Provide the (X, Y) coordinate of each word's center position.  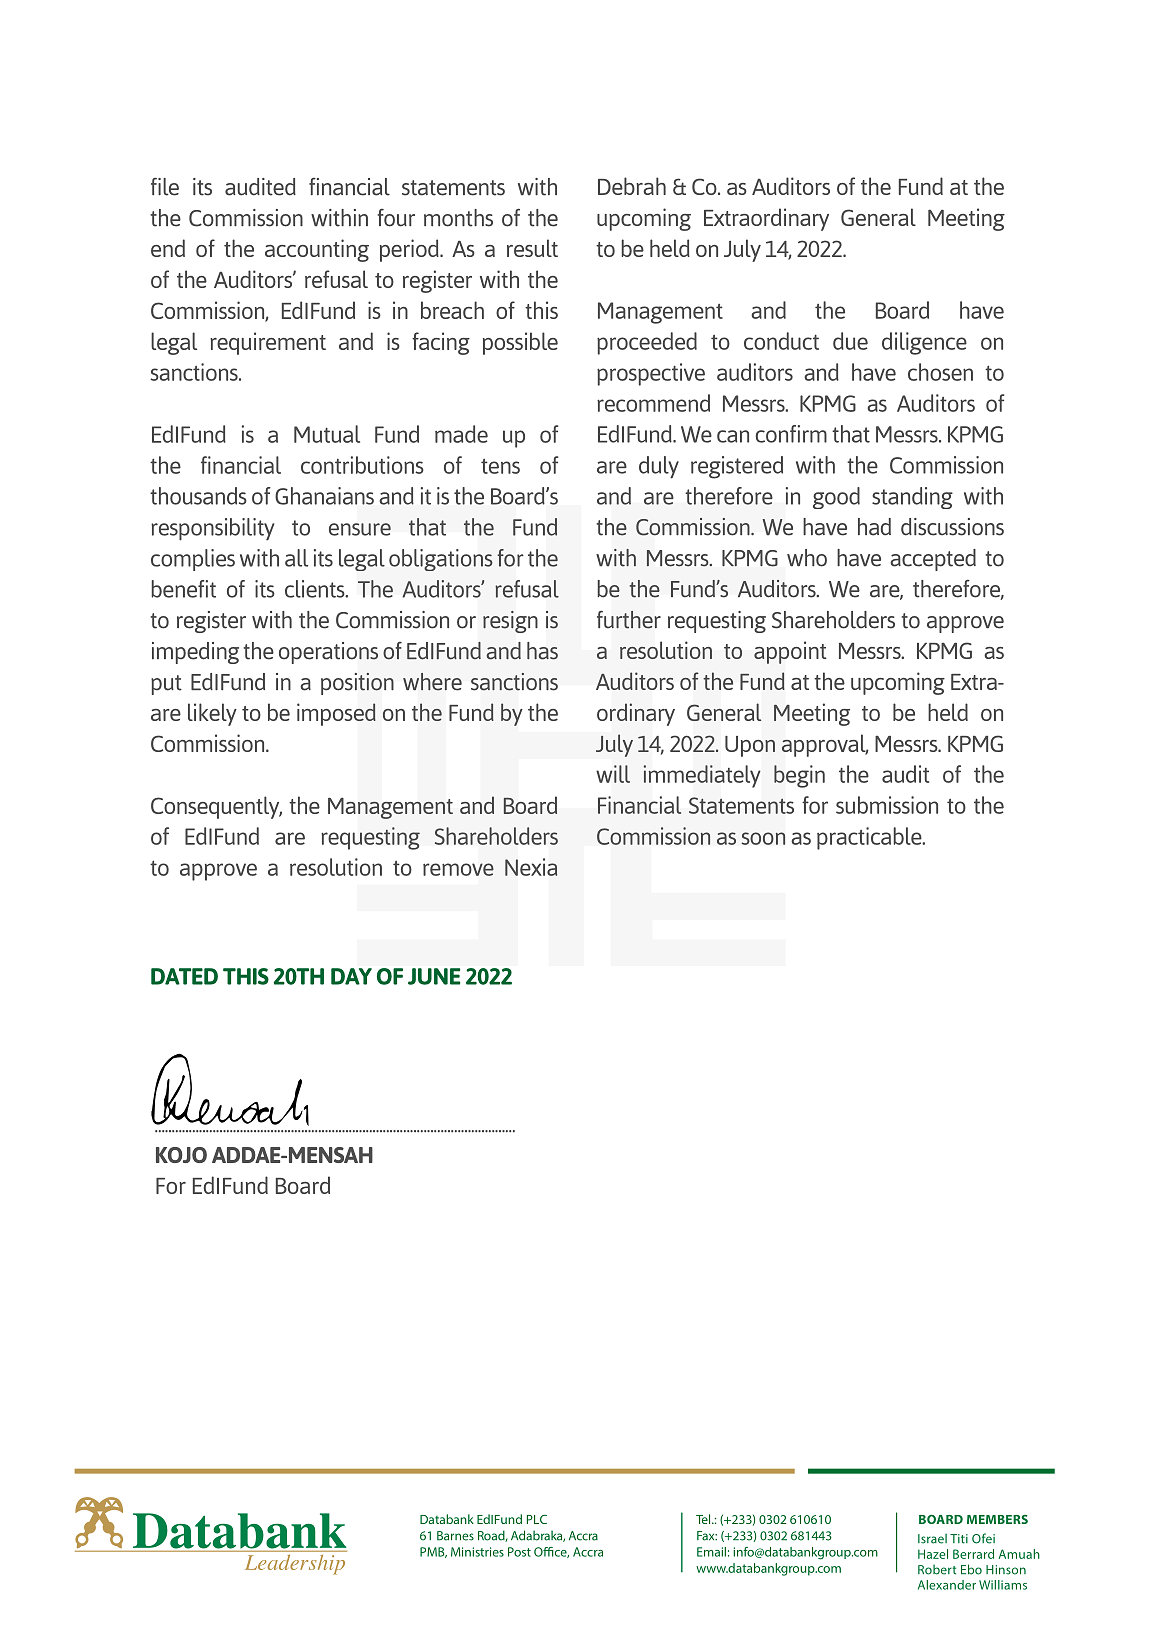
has (542, 651)
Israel (932, 1539)
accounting (317, 250)
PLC (537, 1519)
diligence (924, 343)
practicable (870, 838)
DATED (184, 976)
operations (328, 653)
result (532, 248)
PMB (433, 1552)
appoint (790, 652)
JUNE (434, 976)
